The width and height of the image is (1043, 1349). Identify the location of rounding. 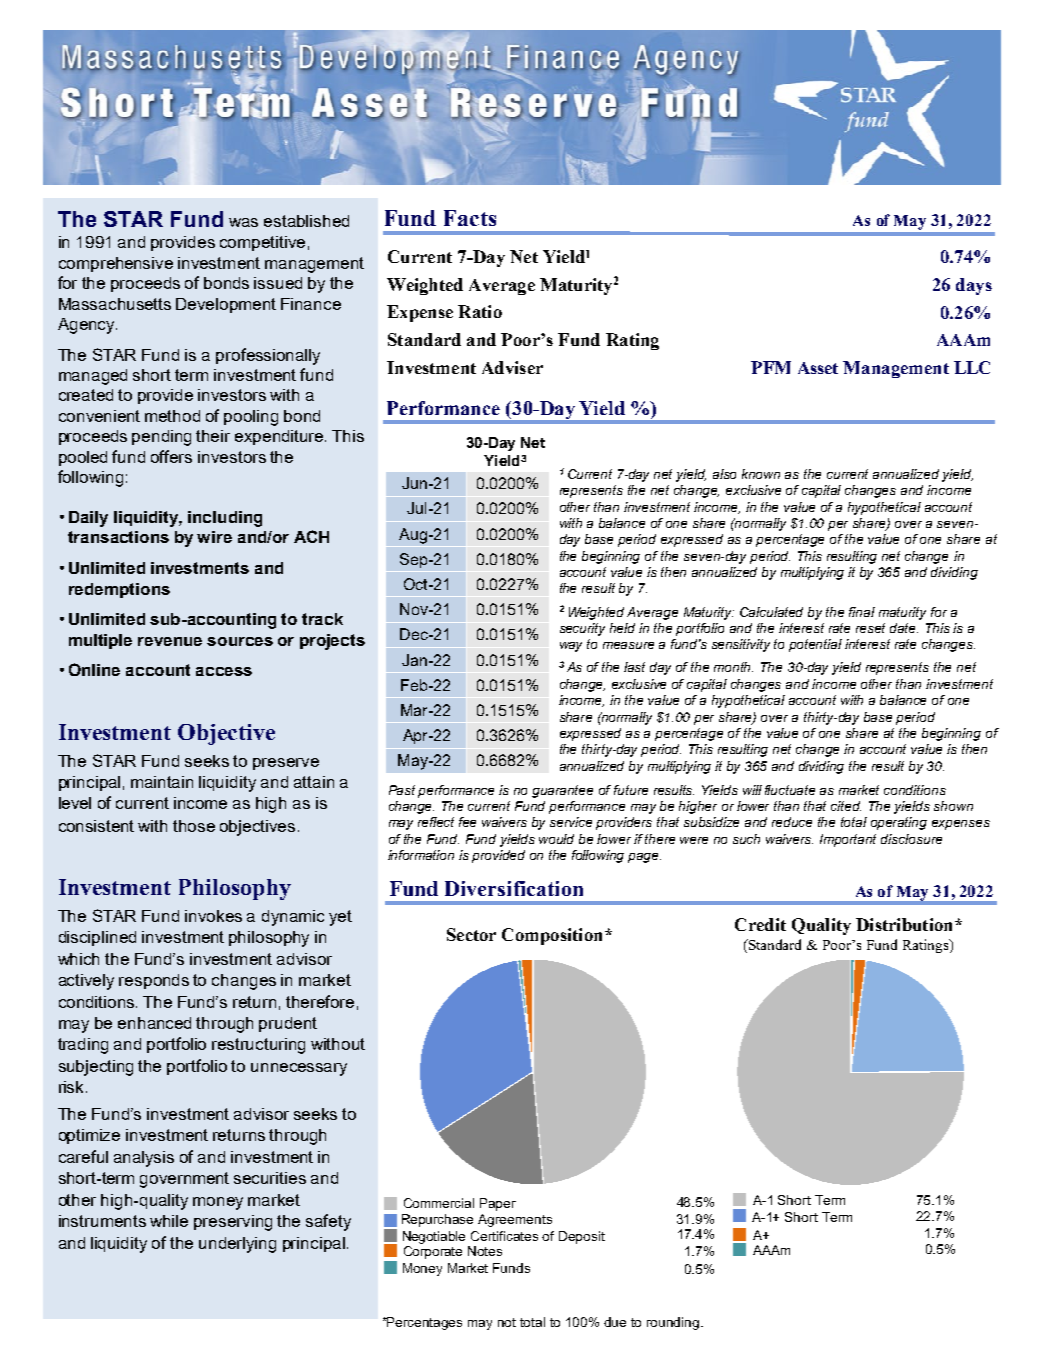
(673, 1323).
